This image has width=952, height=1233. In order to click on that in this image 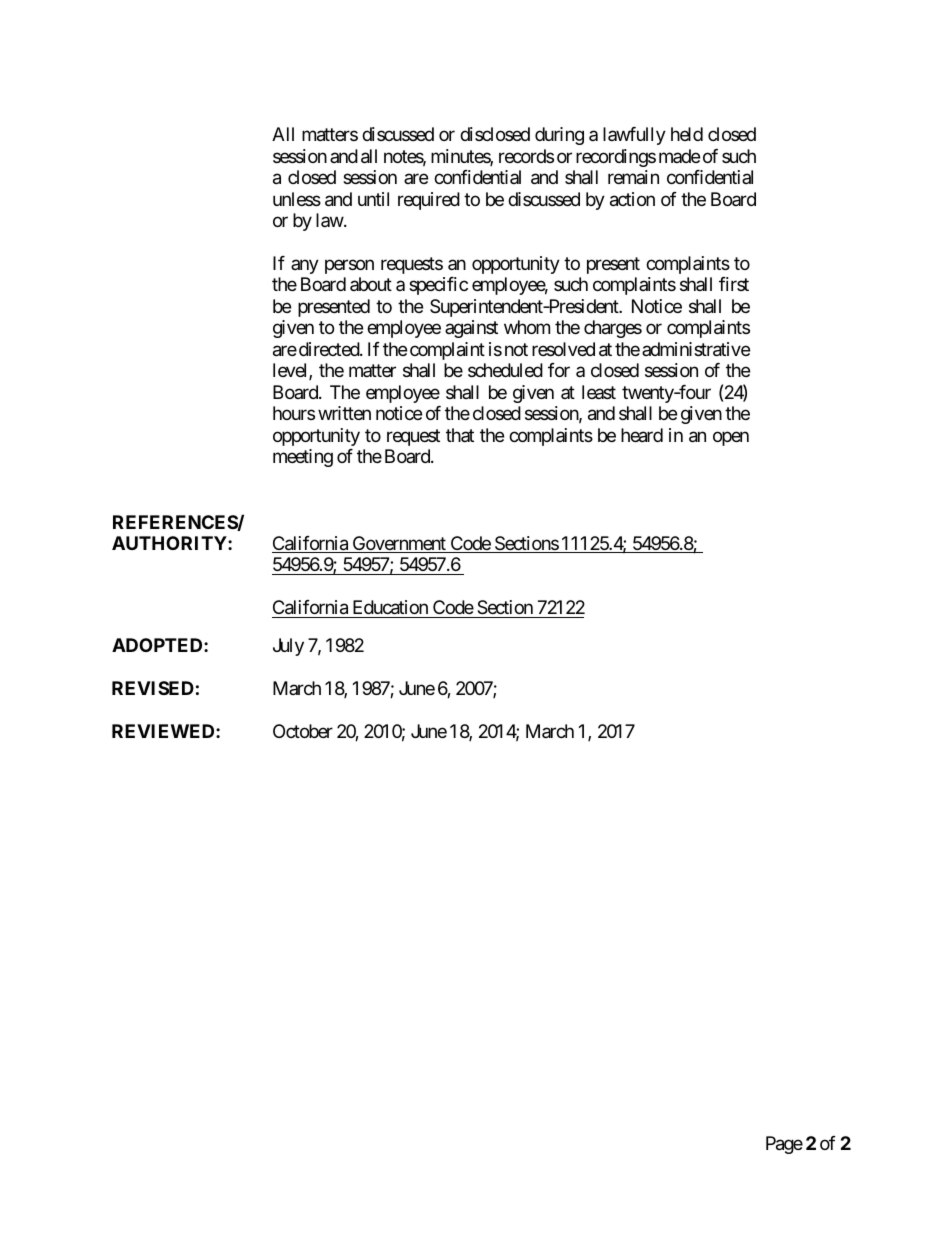, I will do `click(460, 435)`.
